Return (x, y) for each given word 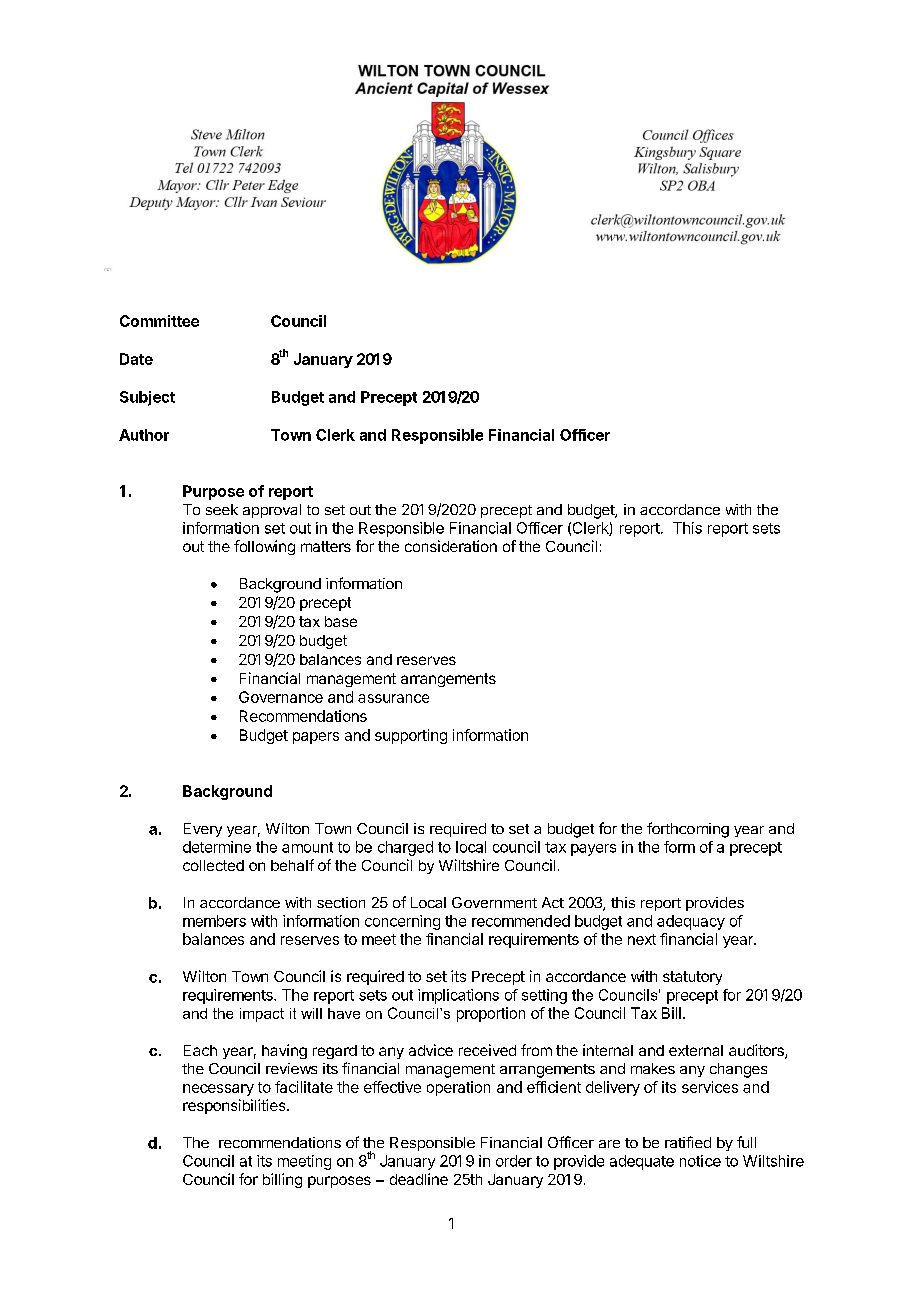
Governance (281, 697)
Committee (159, 321)
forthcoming (688, 830)
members (214, 921)
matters (326, 546)
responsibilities (235, 1106)
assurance (393, 698)
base (341, 621)
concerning (402, 922)
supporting (411, 736)
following (264, 547)
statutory (692, 978)
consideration (451, 546)
